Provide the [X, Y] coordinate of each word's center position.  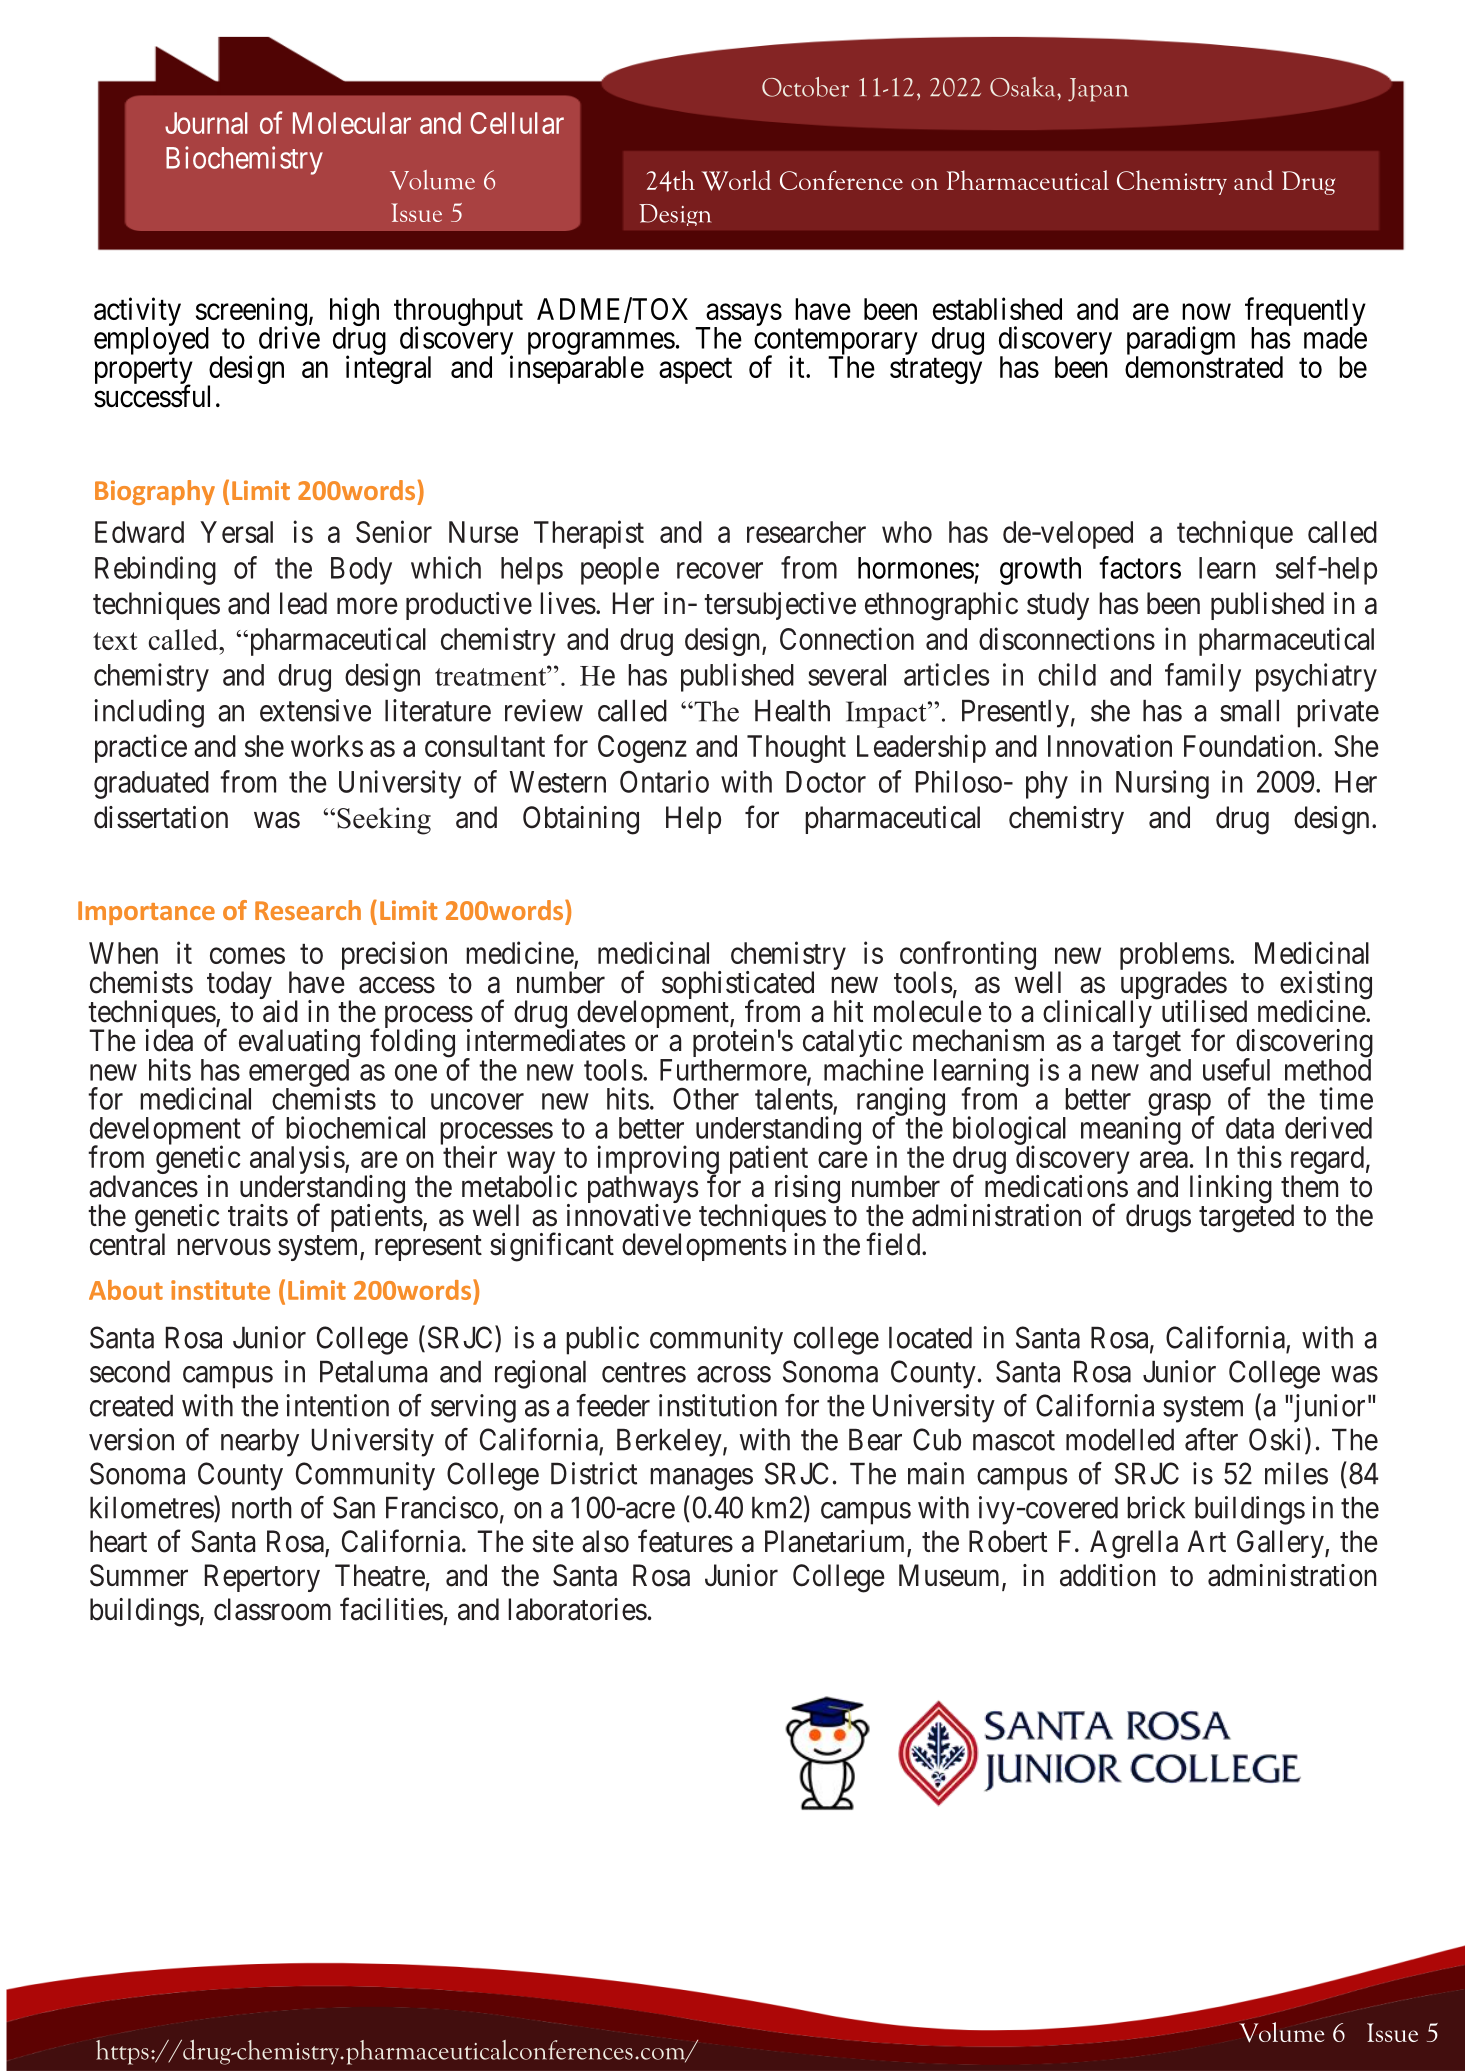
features [685, 1541]
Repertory [262, 1578]
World [736, 180]
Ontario [664, 781]
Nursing [1162, 784]
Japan [1098, 90]
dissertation [161, 817]
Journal [206, 123]
